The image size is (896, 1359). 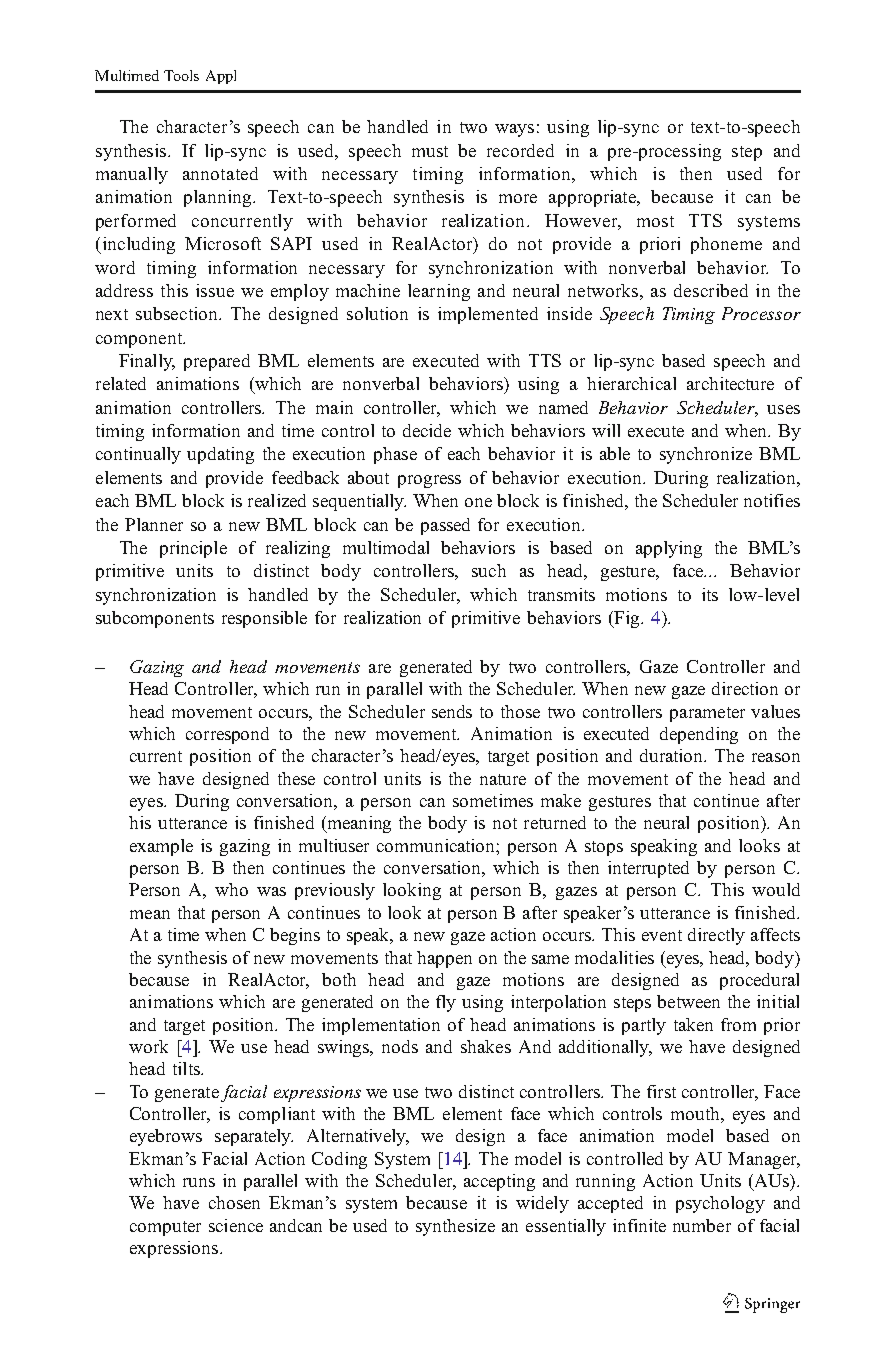 I want to click on most, so click(x=655, y=221).
